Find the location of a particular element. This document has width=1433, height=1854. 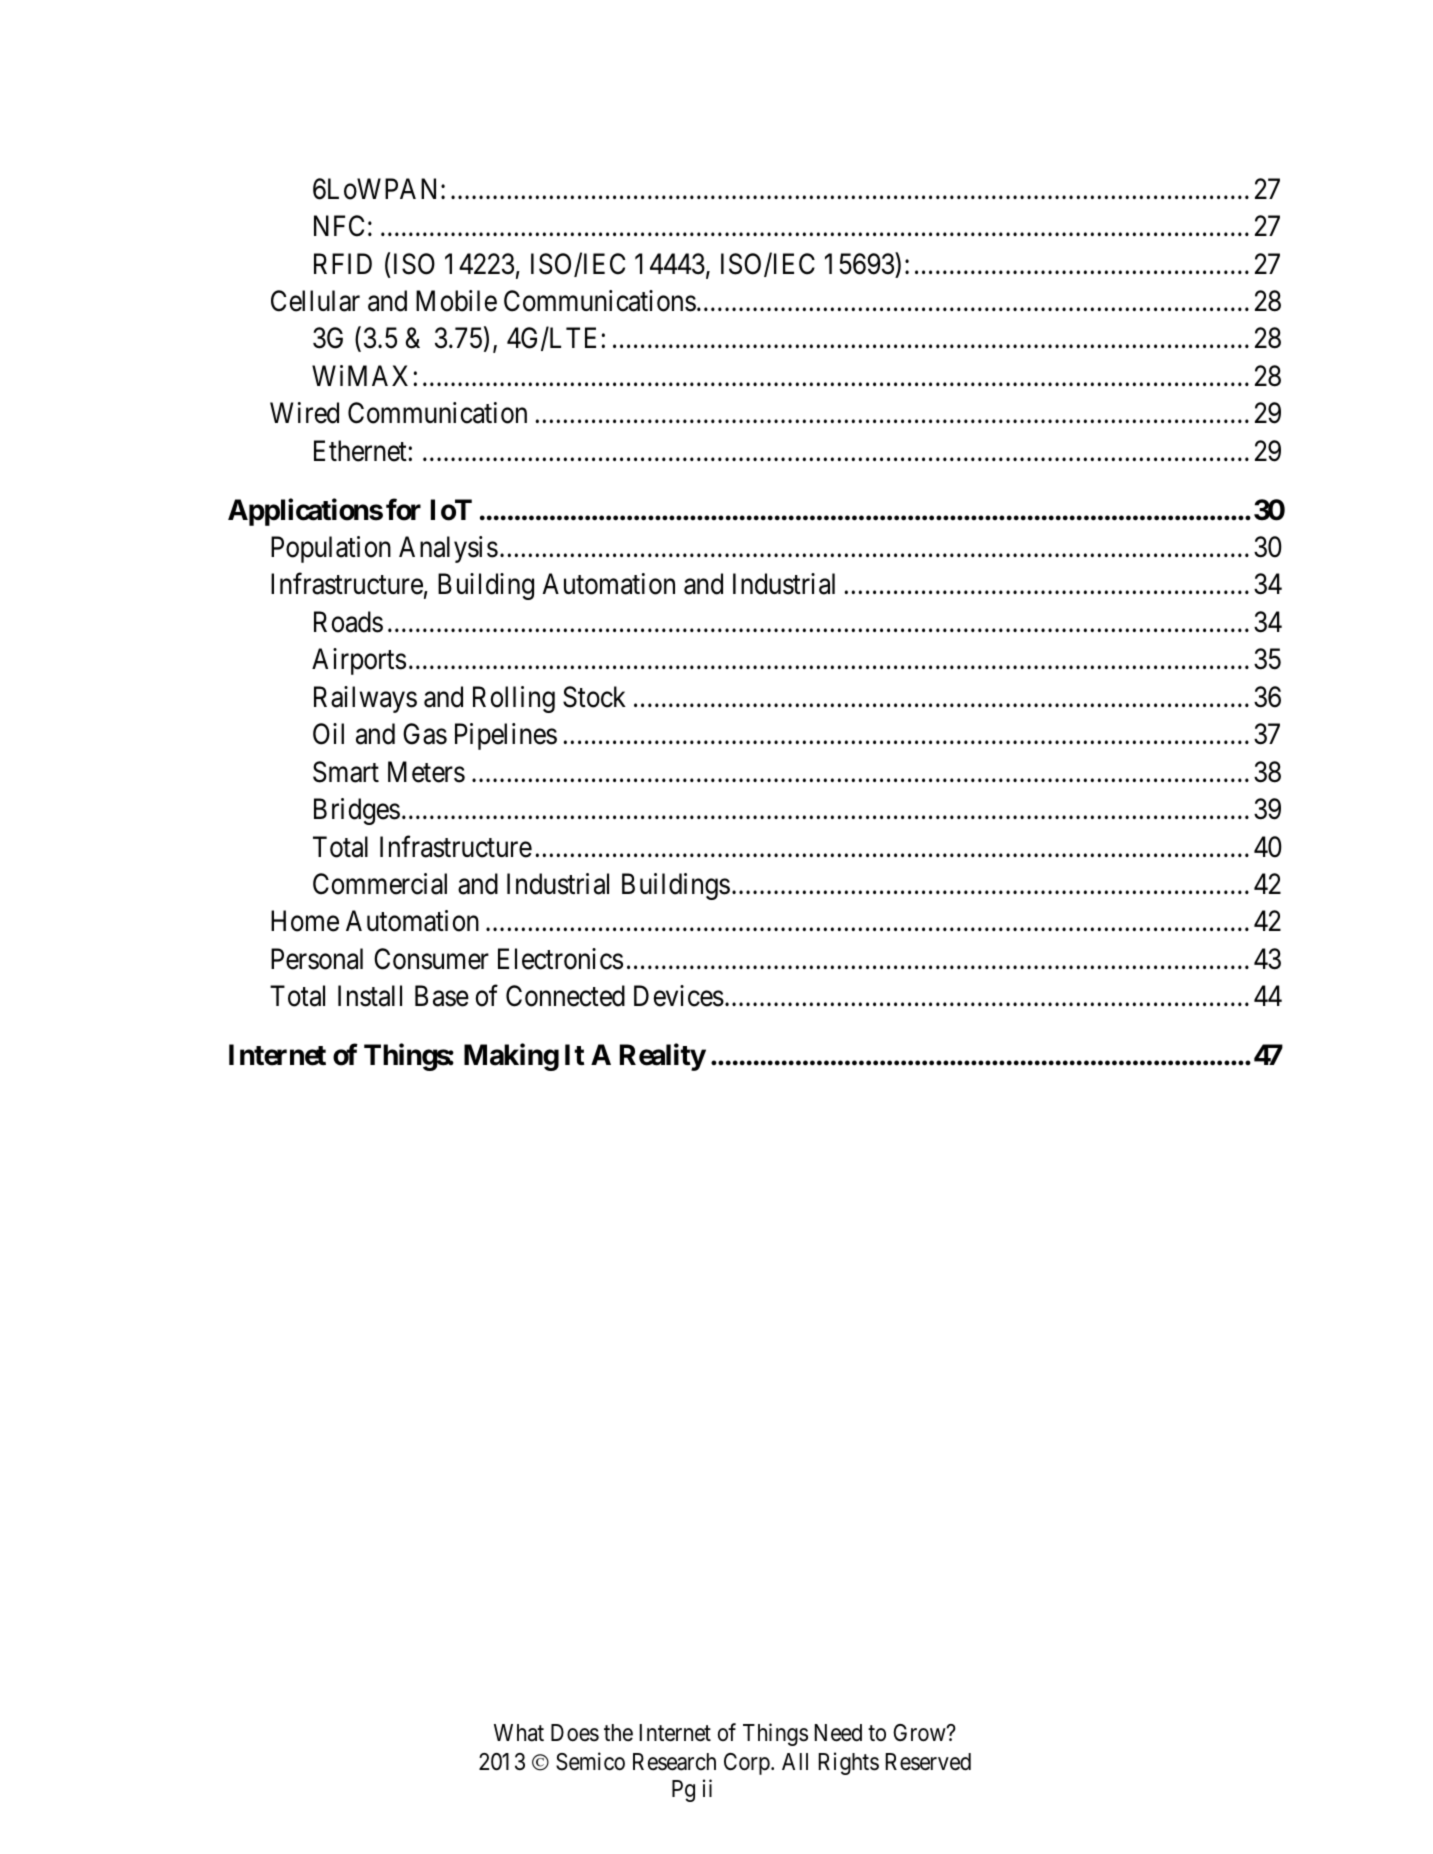

RFID is located at coordinates (343, 263).
